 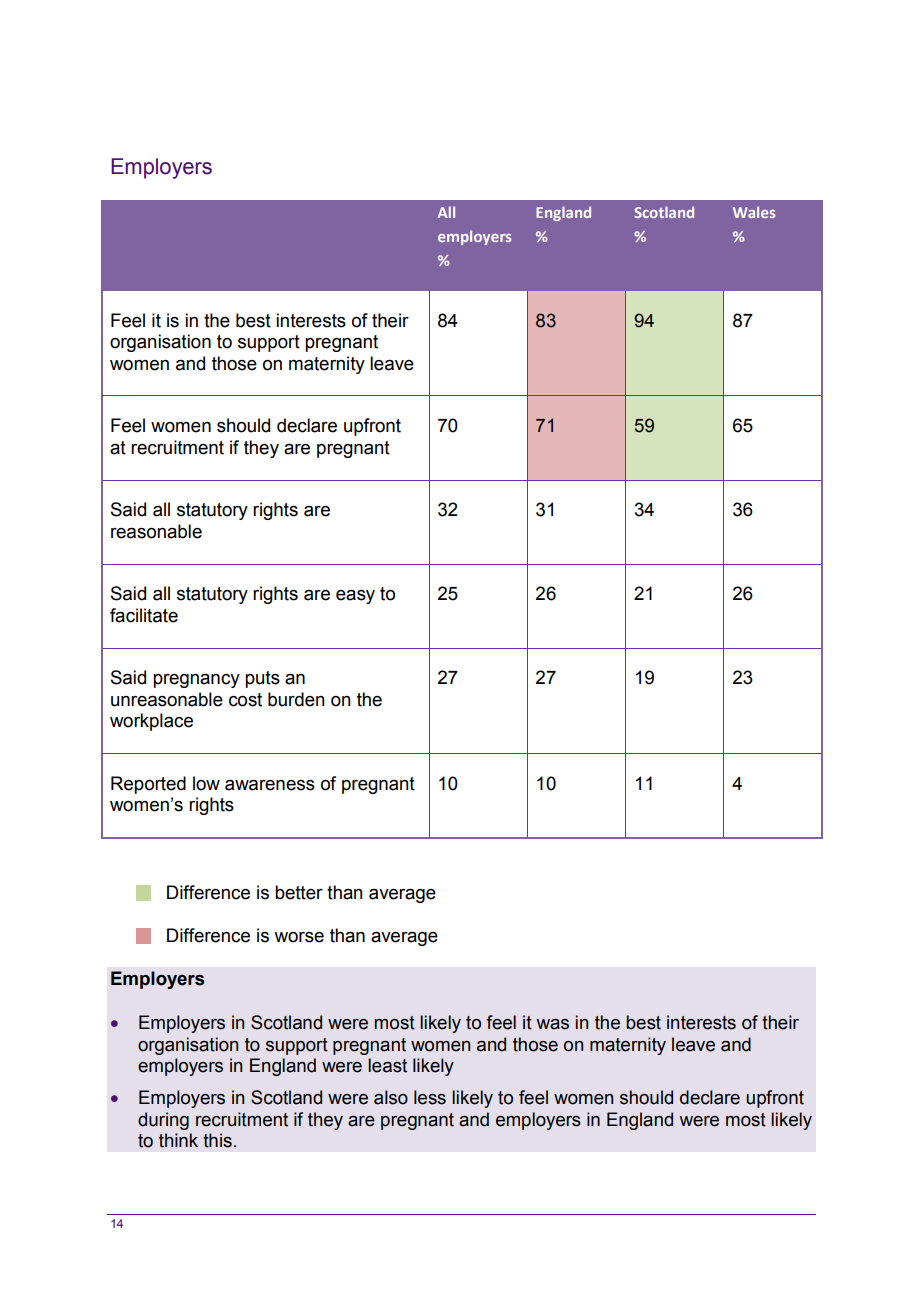 I want to click on low, so click(x=206, y=783).
